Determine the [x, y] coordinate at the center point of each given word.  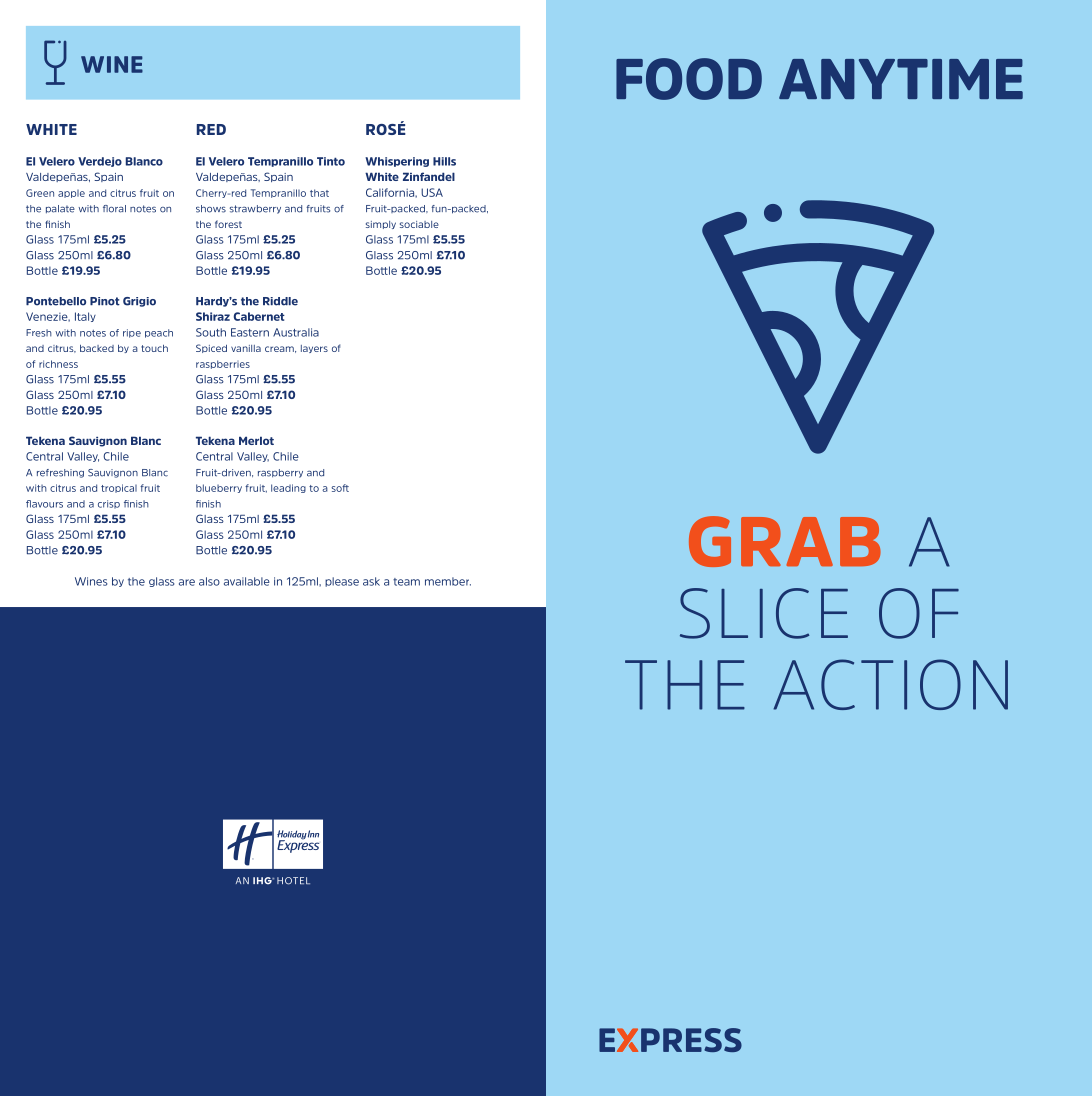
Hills [444, 161]
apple [71, 194]
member [448, 581]
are [187, 582]
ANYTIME [901, 79]
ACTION [890, 684]
